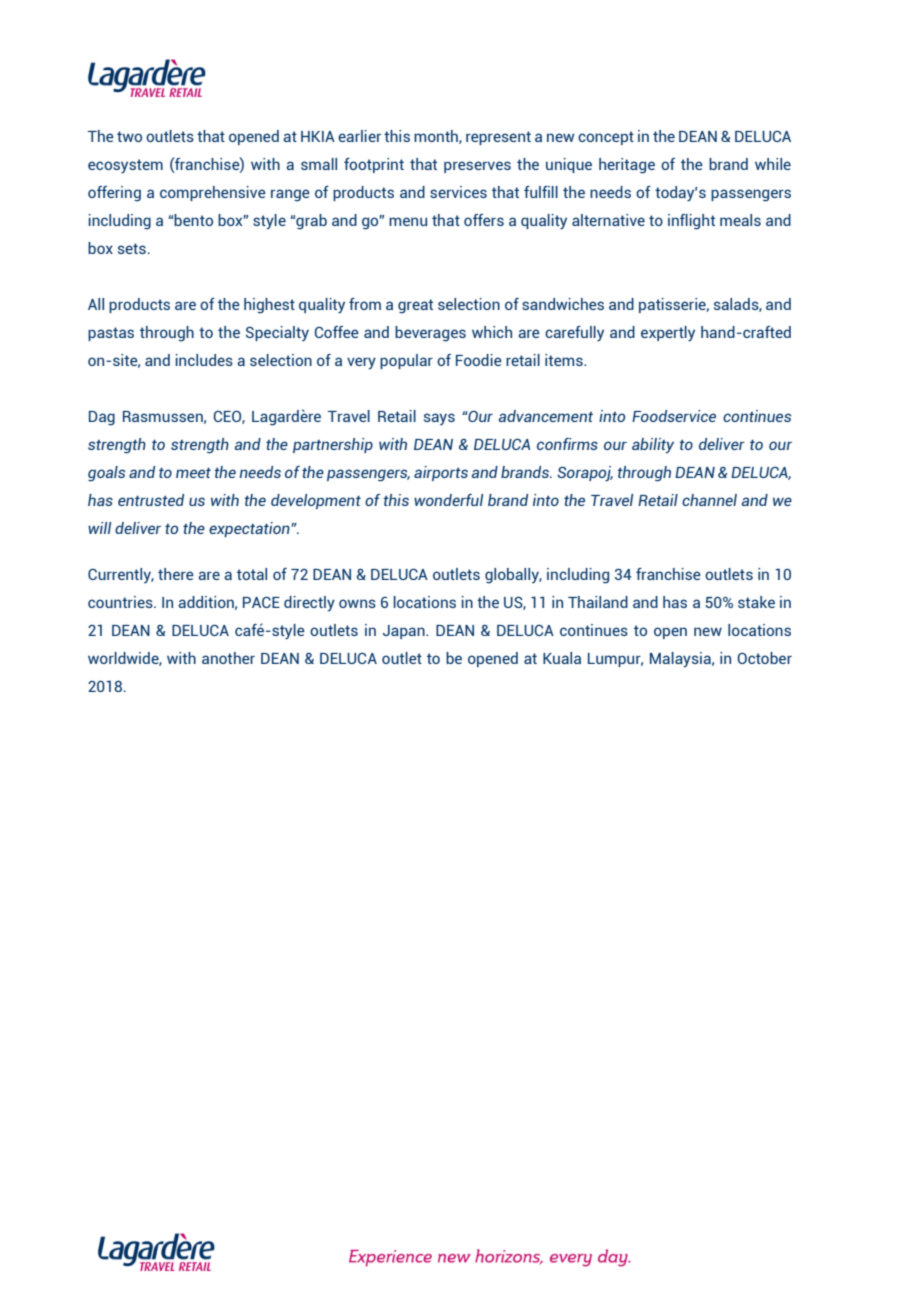 Image resolution: width=924 pixels, height=1308 pixels. What do you see at coordinates (405, 632) in the document?
I see `Japan` at bounding box center [405, 632].
